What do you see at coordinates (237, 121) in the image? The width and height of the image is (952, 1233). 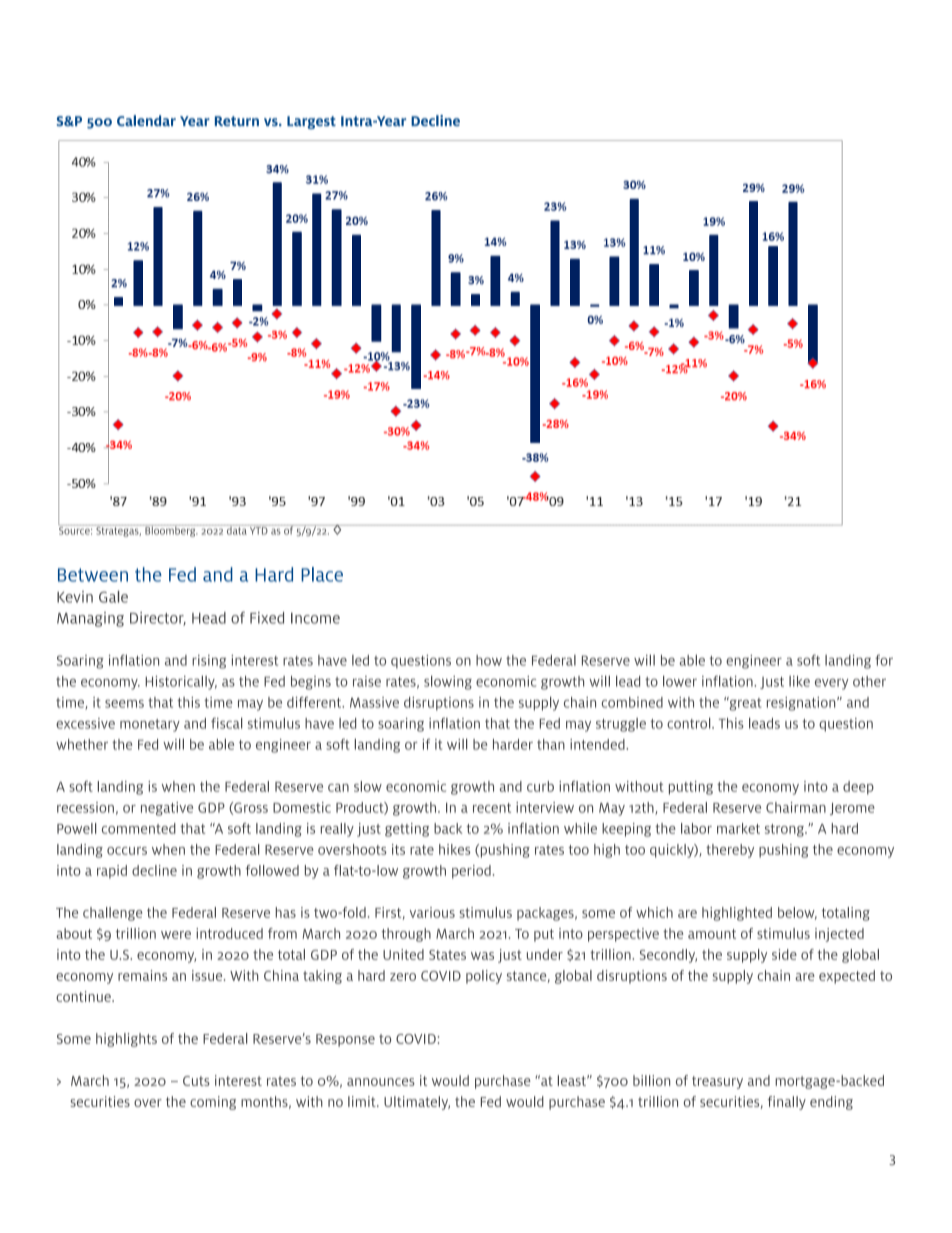 I see `Return` at bounding box center [237, 121].
